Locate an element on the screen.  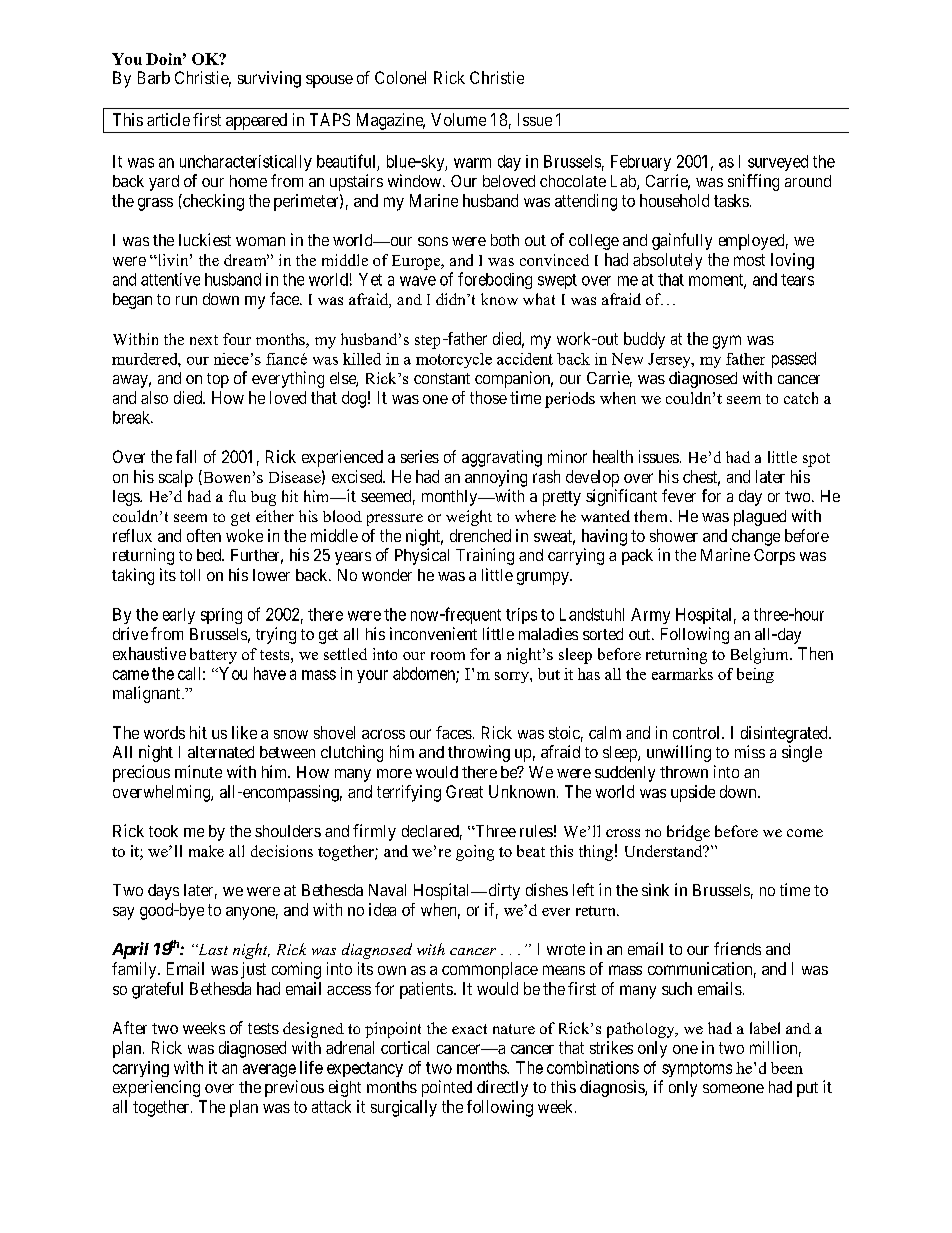
surveyed is located at coordinates (778, 163).
